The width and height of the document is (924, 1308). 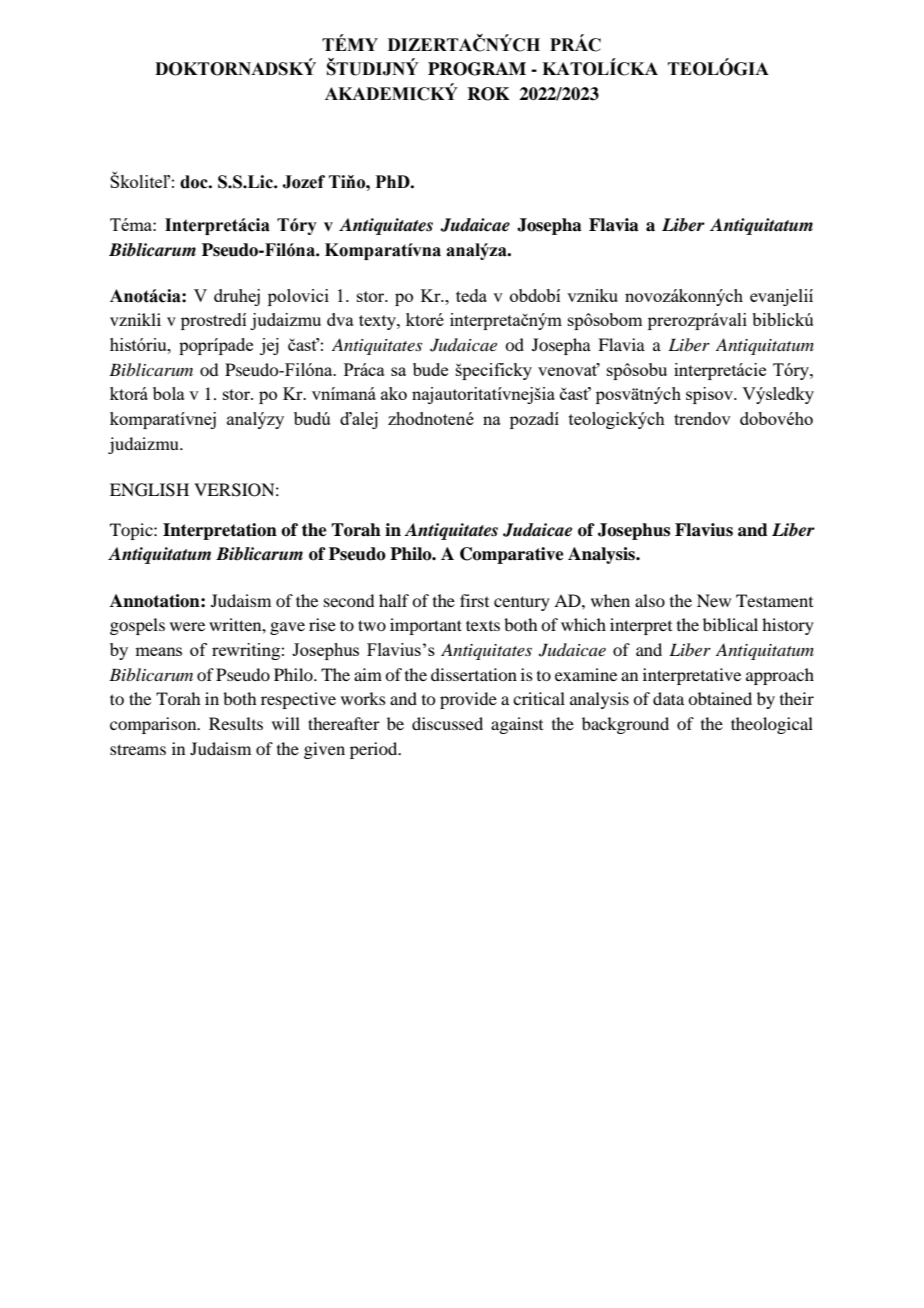 What do you see at coordinates (349, 600) in the document?
I see `second` at bounding box center [349, 600].
